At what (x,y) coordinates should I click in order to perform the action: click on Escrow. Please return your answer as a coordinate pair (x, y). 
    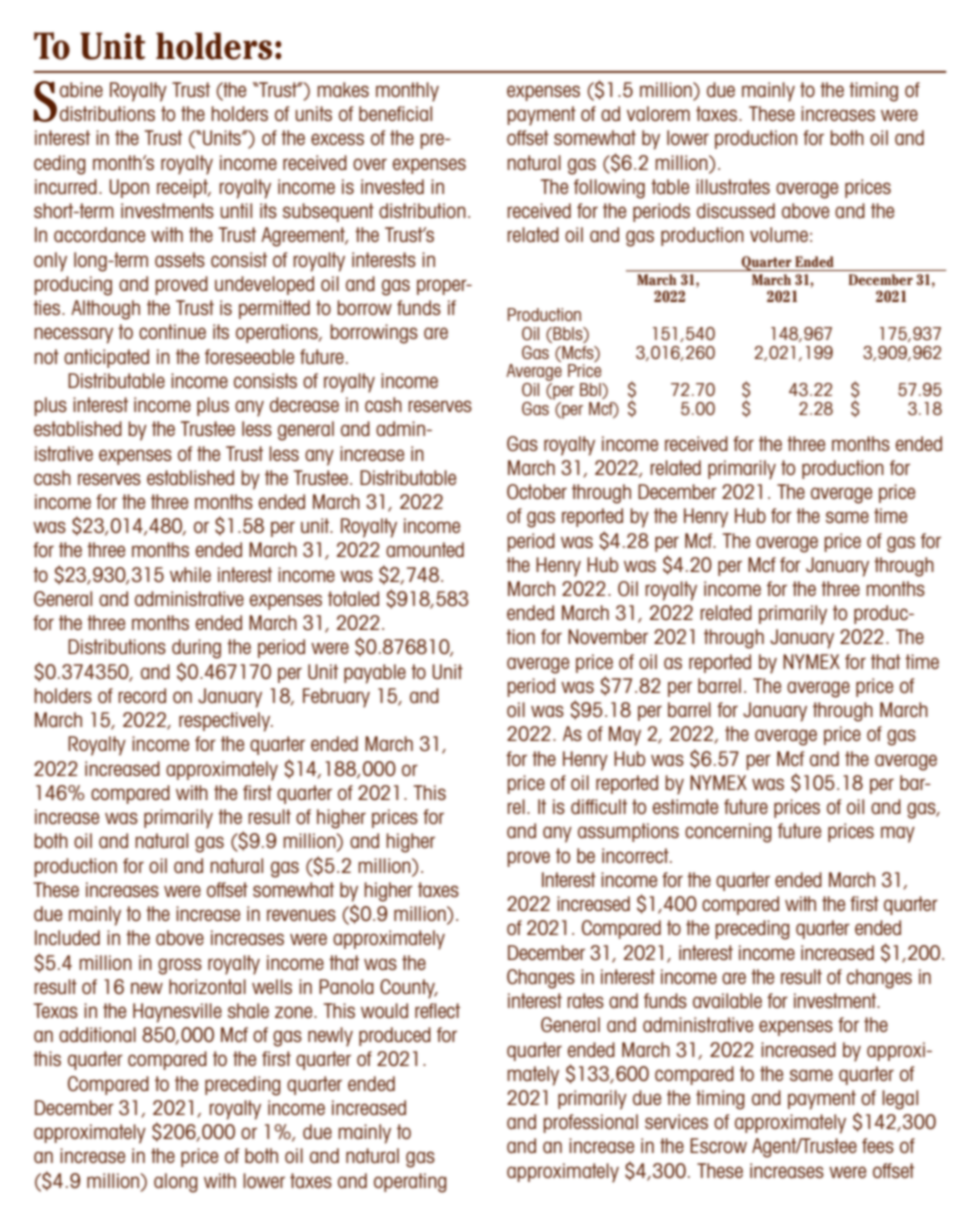
    Looking at the image, I should click on (718, 1145).
